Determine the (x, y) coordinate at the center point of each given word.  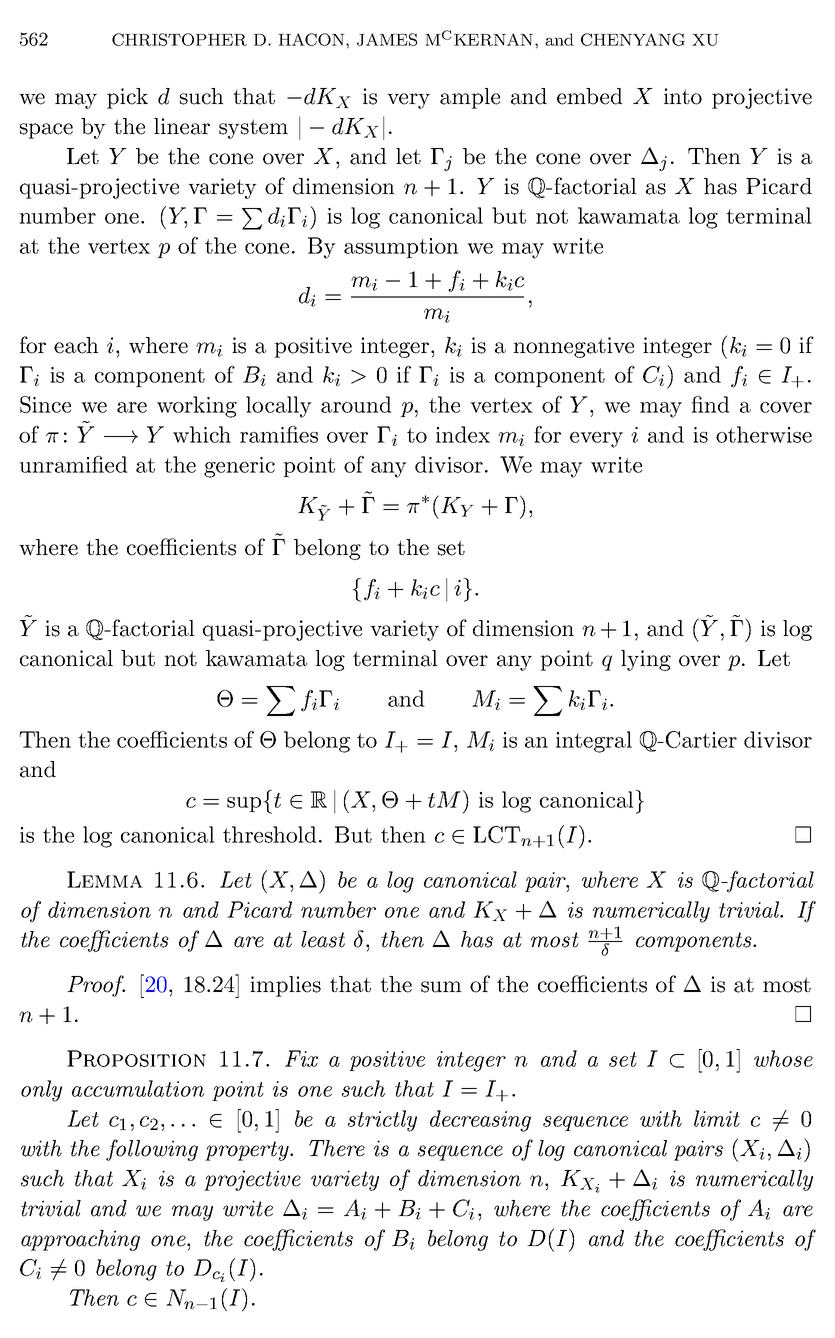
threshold (270, 834)
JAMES (387, 39)
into (683, 96)
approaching (80, 1240)
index (463, 434)
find (710, 404)
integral (594, 742)
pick (127, 98)
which (202, 434)
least (323, 939)
